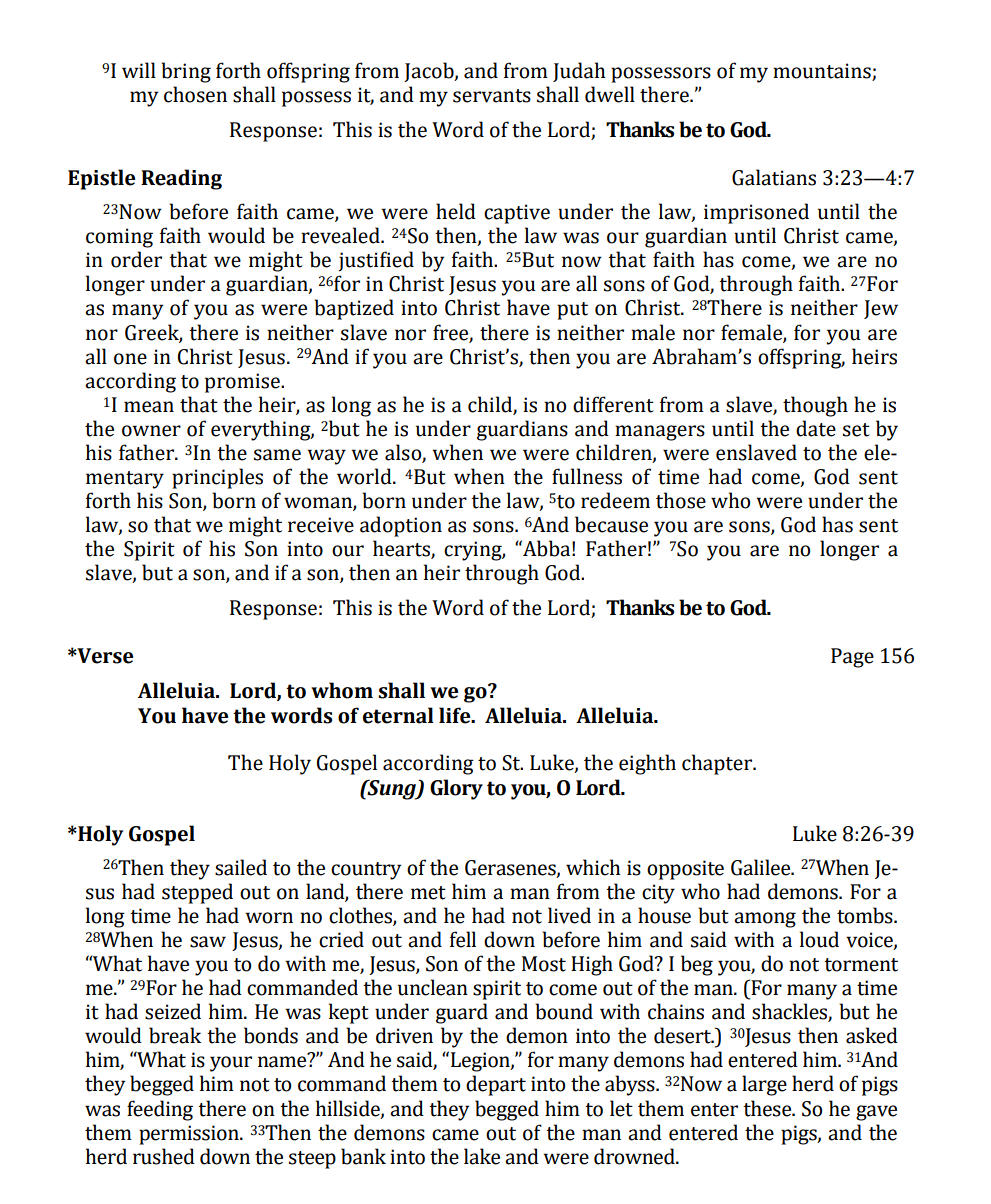 The image size is (991, 1204). Describe the element at coordinates (823, 72) in the screenshot. I see `mountains` at that location.
